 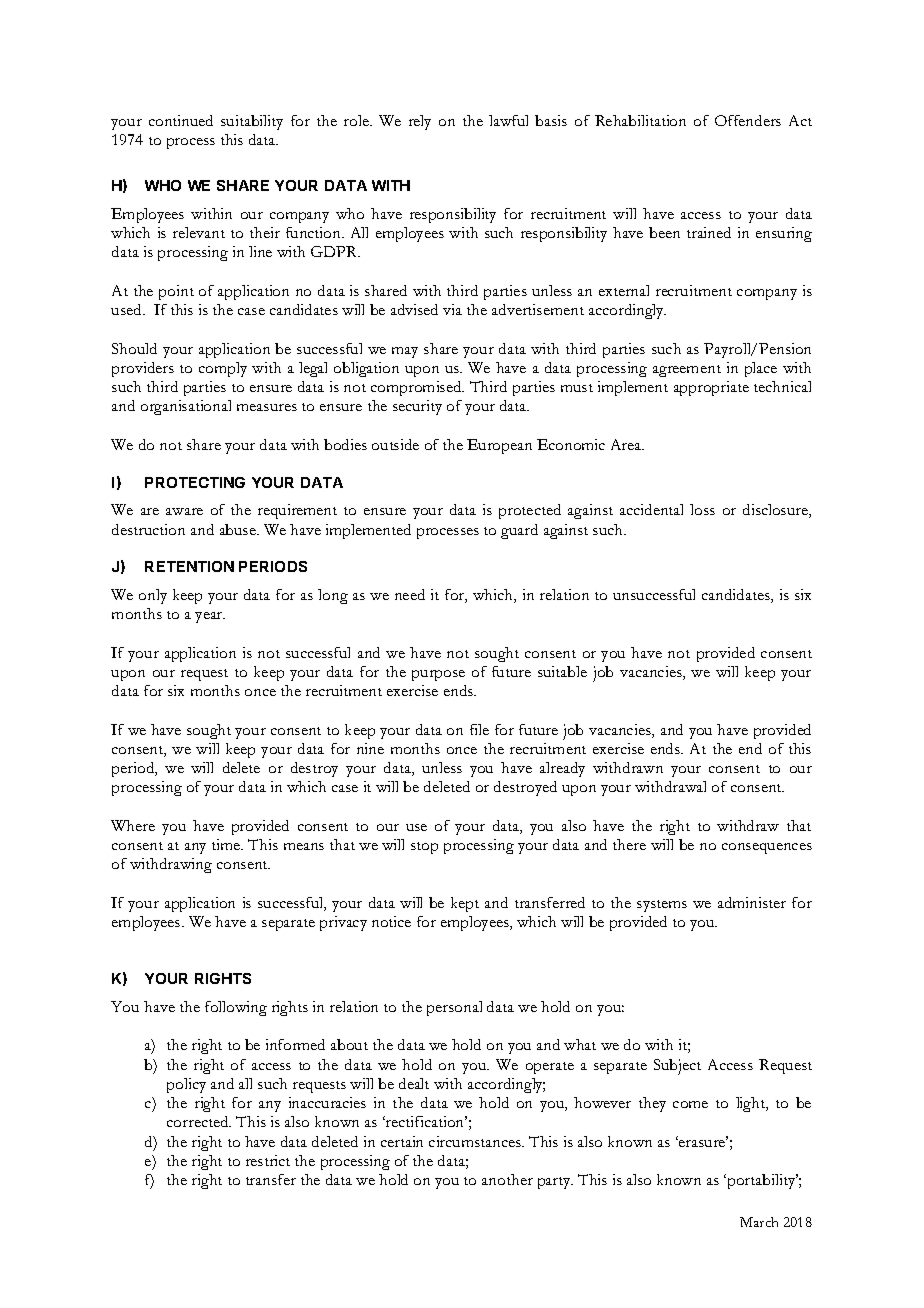 What do you see at coordinates (236, 1008) in the document?
I see `following` at bounding box center [236, 1008].
